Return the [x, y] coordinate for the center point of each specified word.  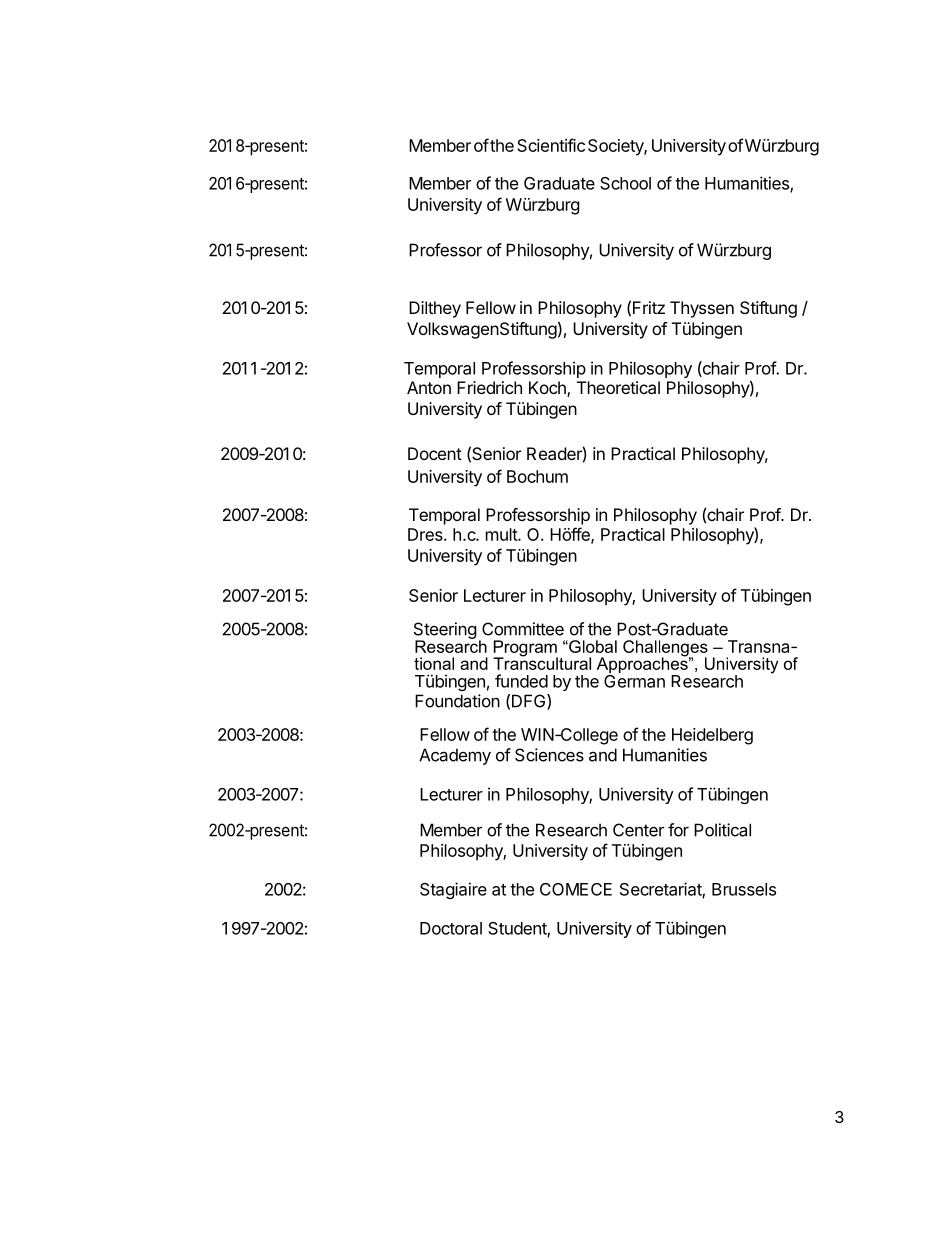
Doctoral [451, 928]
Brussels [744, 889]
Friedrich [489, 387]
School [625, 183]
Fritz [649, 307]
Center [638, 830]
